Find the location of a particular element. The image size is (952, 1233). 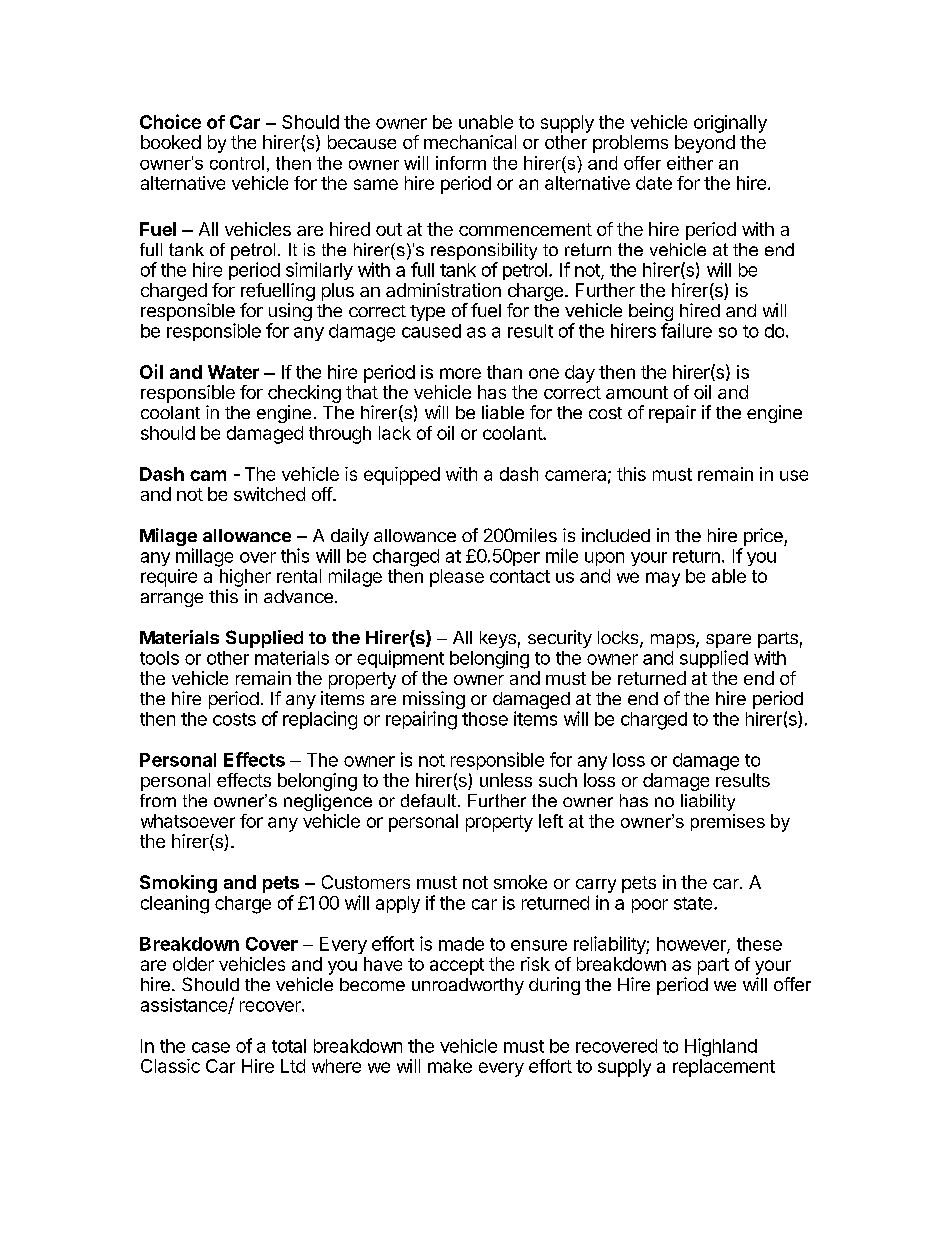

caused is located at coordinates (431, 331).
